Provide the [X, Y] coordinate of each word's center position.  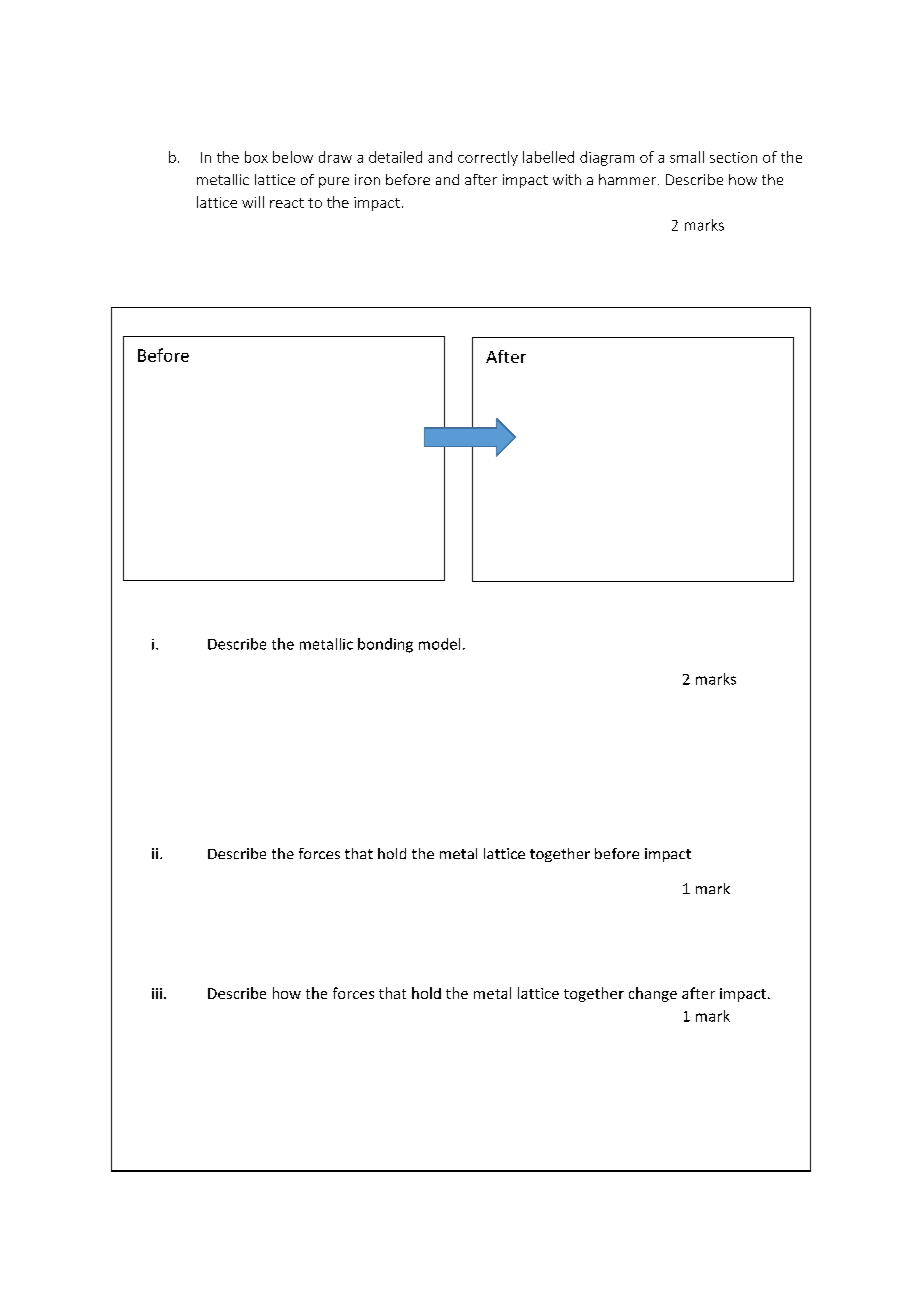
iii [157, 993]
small [687, 157]
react [287, 203]
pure [334, 182]
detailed [395, 157]
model [439, 644]
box [256, 157]
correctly [488, 158]
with [567, 179]
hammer [627, 179]
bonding [385, 645]
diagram [607, 158]
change [653, 994]
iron [367, 179]
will [253, 202]
